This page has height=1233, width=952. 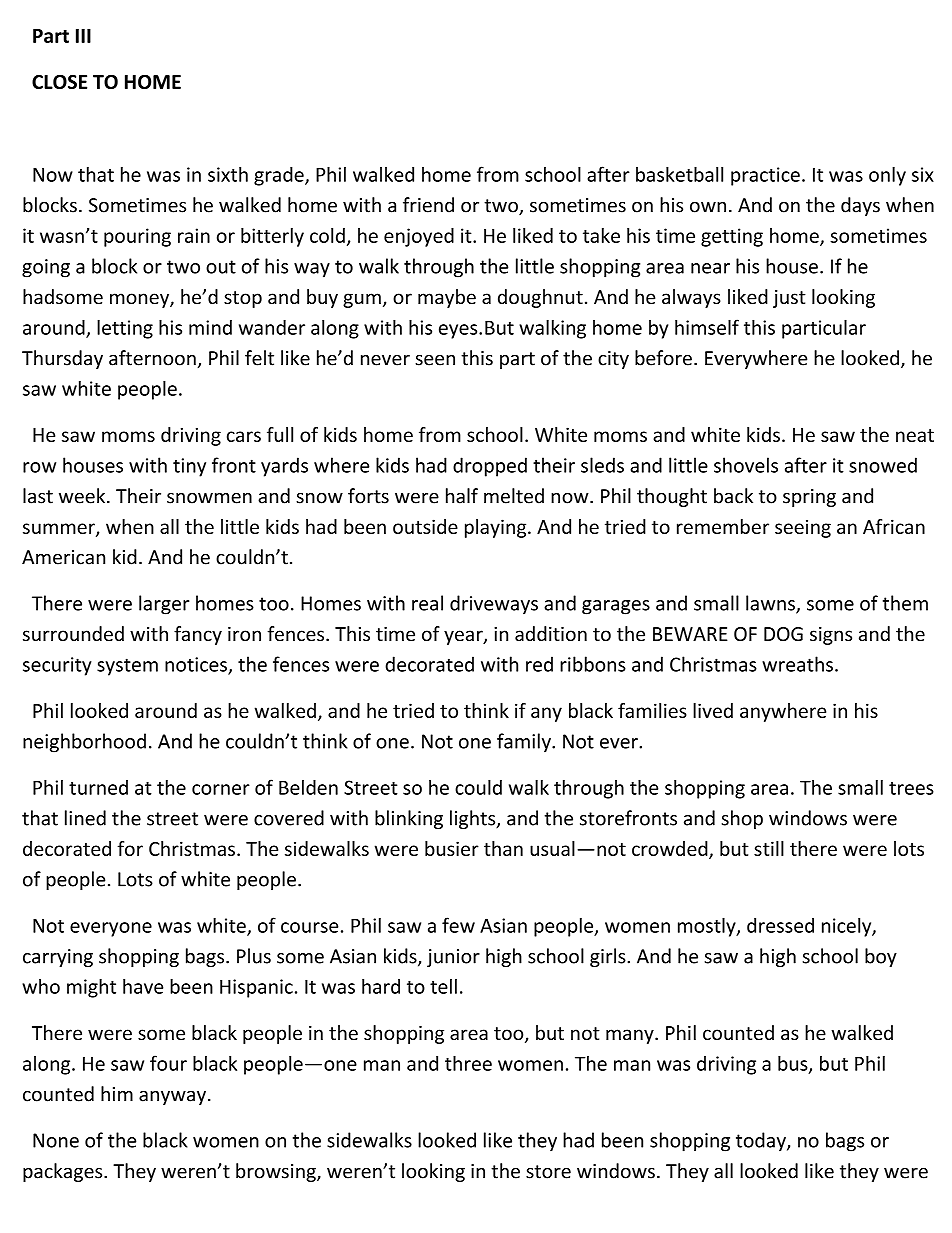 I want to click on III, so click(x=83, y=36).
